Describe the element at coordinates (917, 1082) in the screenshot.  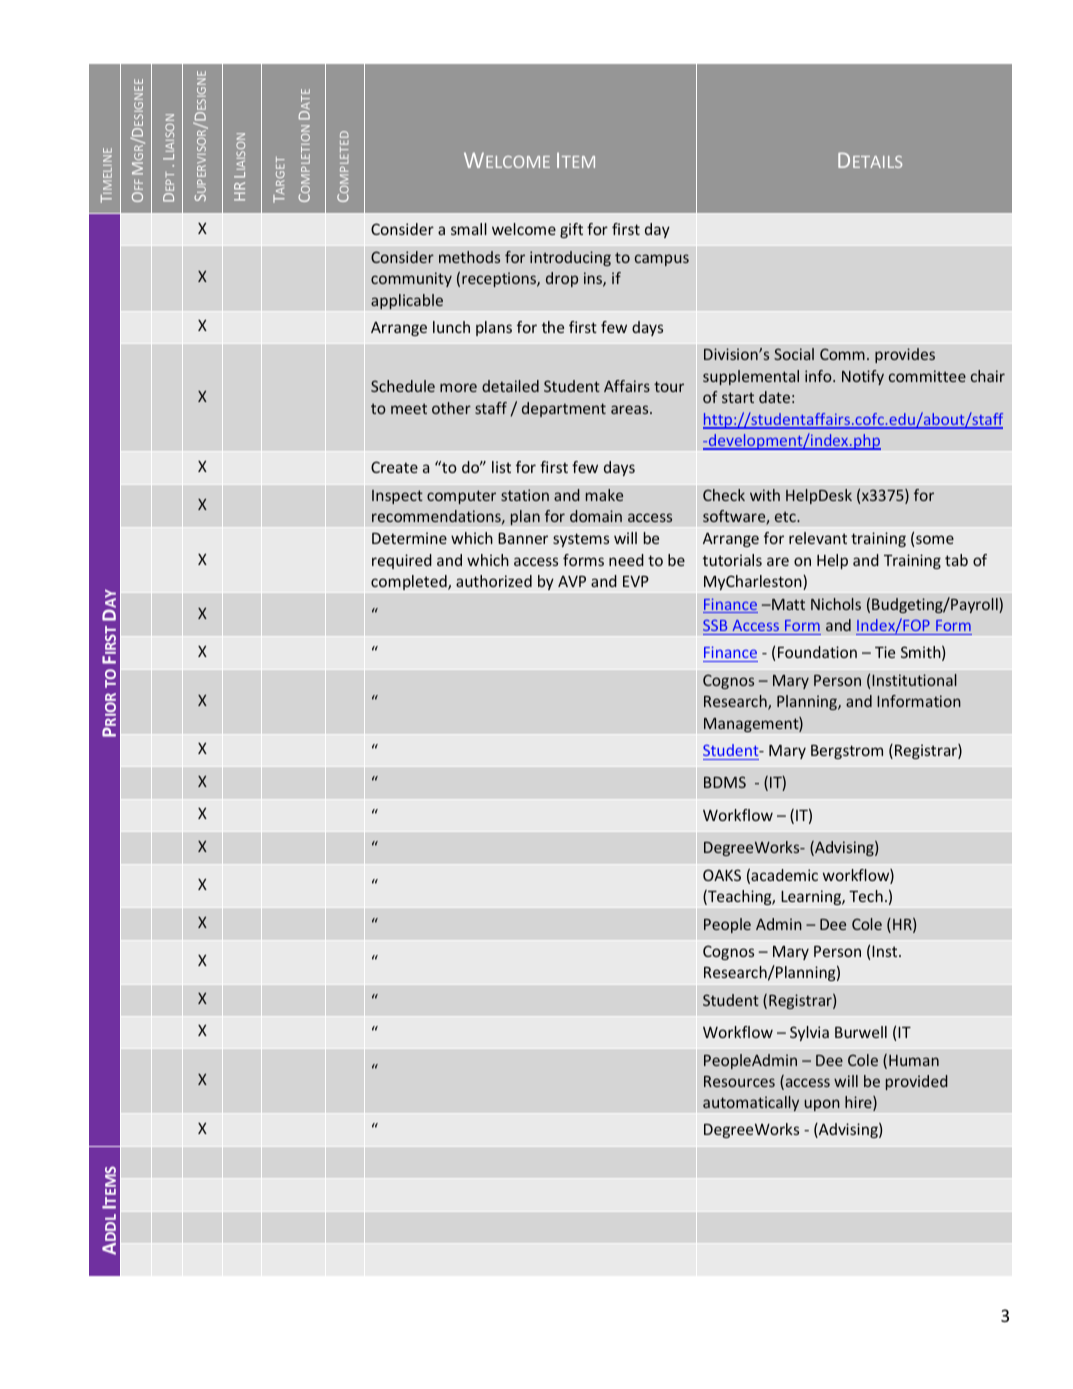
I see `provided` at that location.
